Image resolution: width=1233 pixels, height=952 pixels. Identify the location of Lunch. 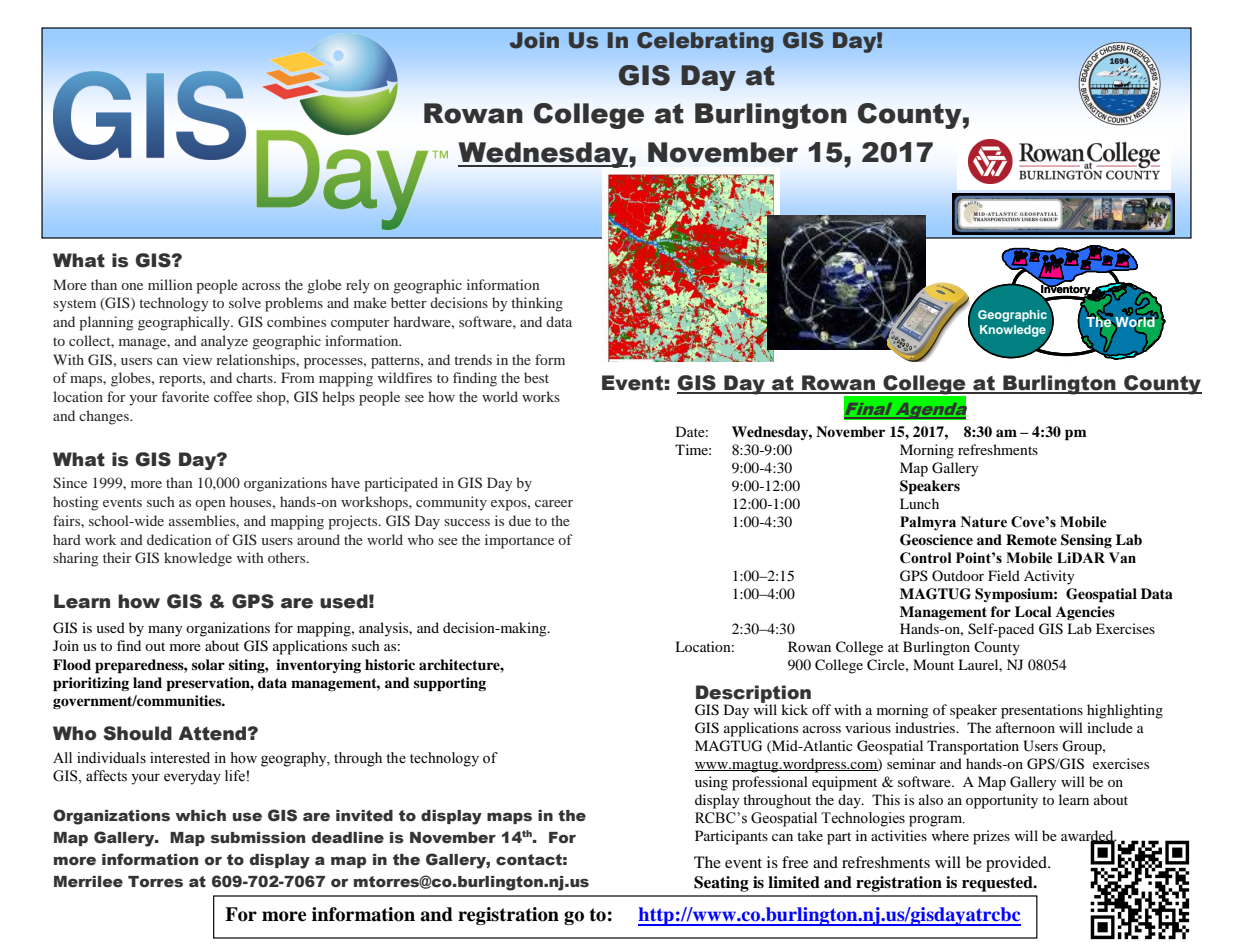
(919, 503).
